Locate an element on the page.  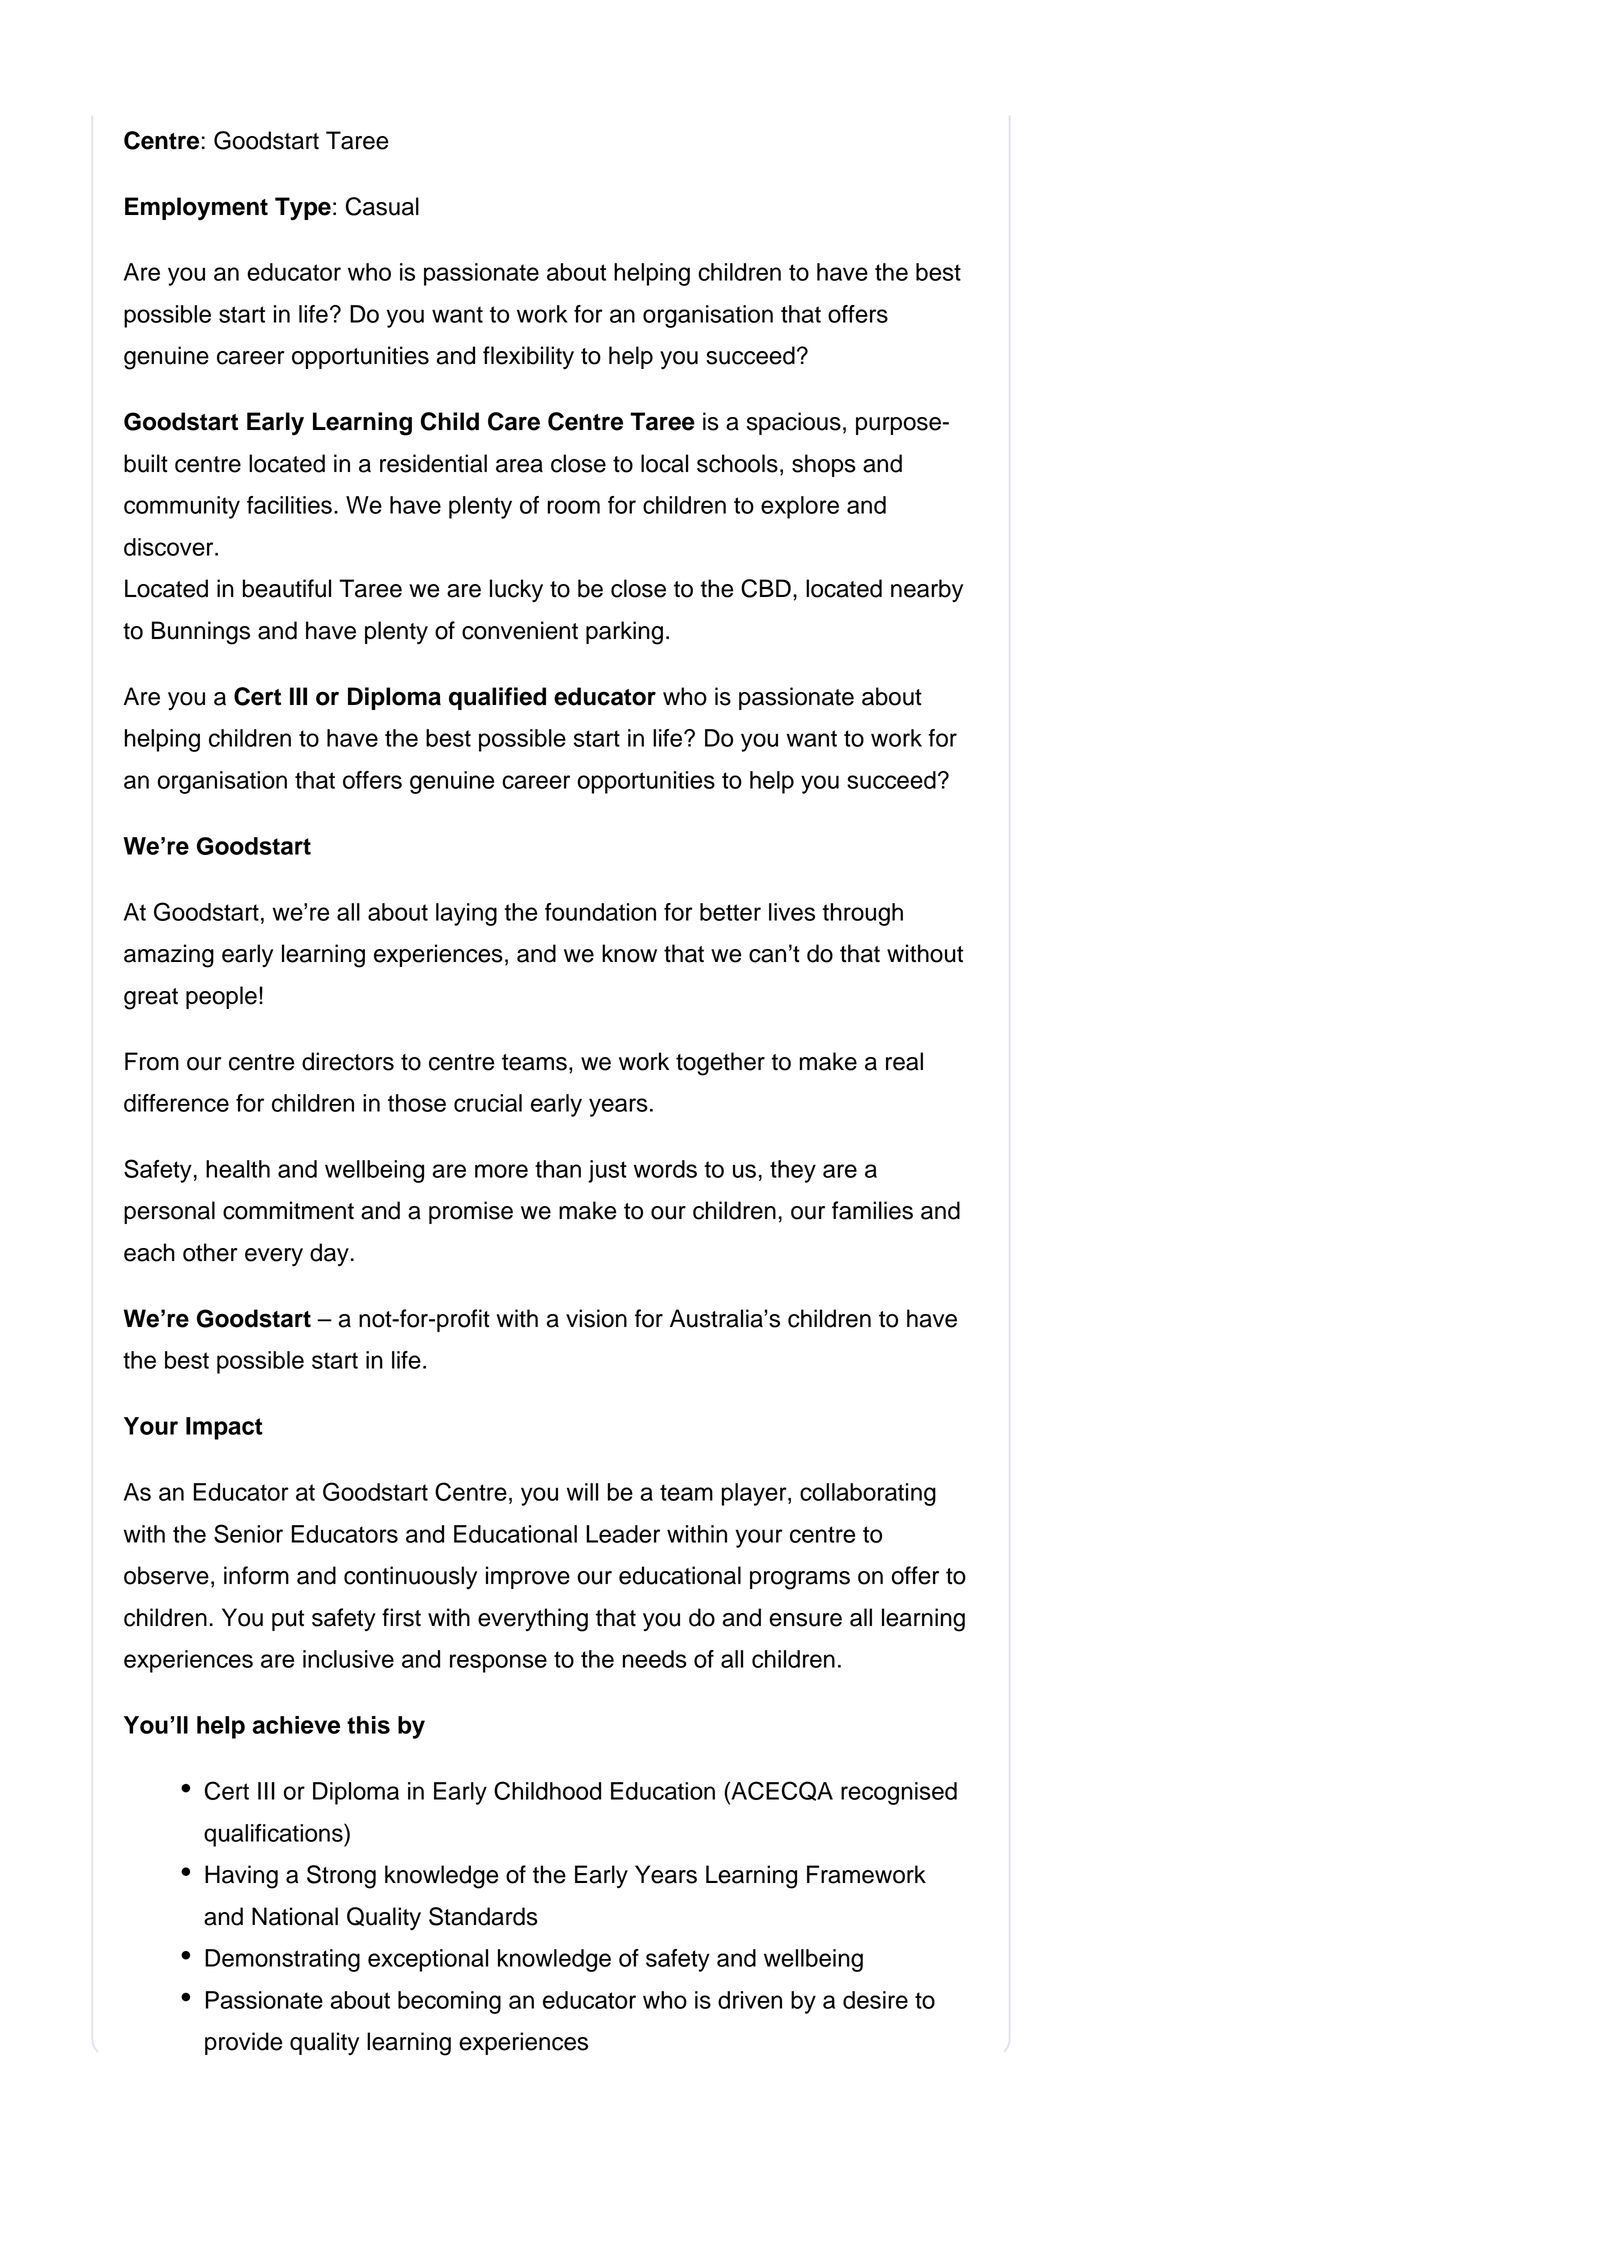
Demonstrating is located at coordinates (282, 1960).
